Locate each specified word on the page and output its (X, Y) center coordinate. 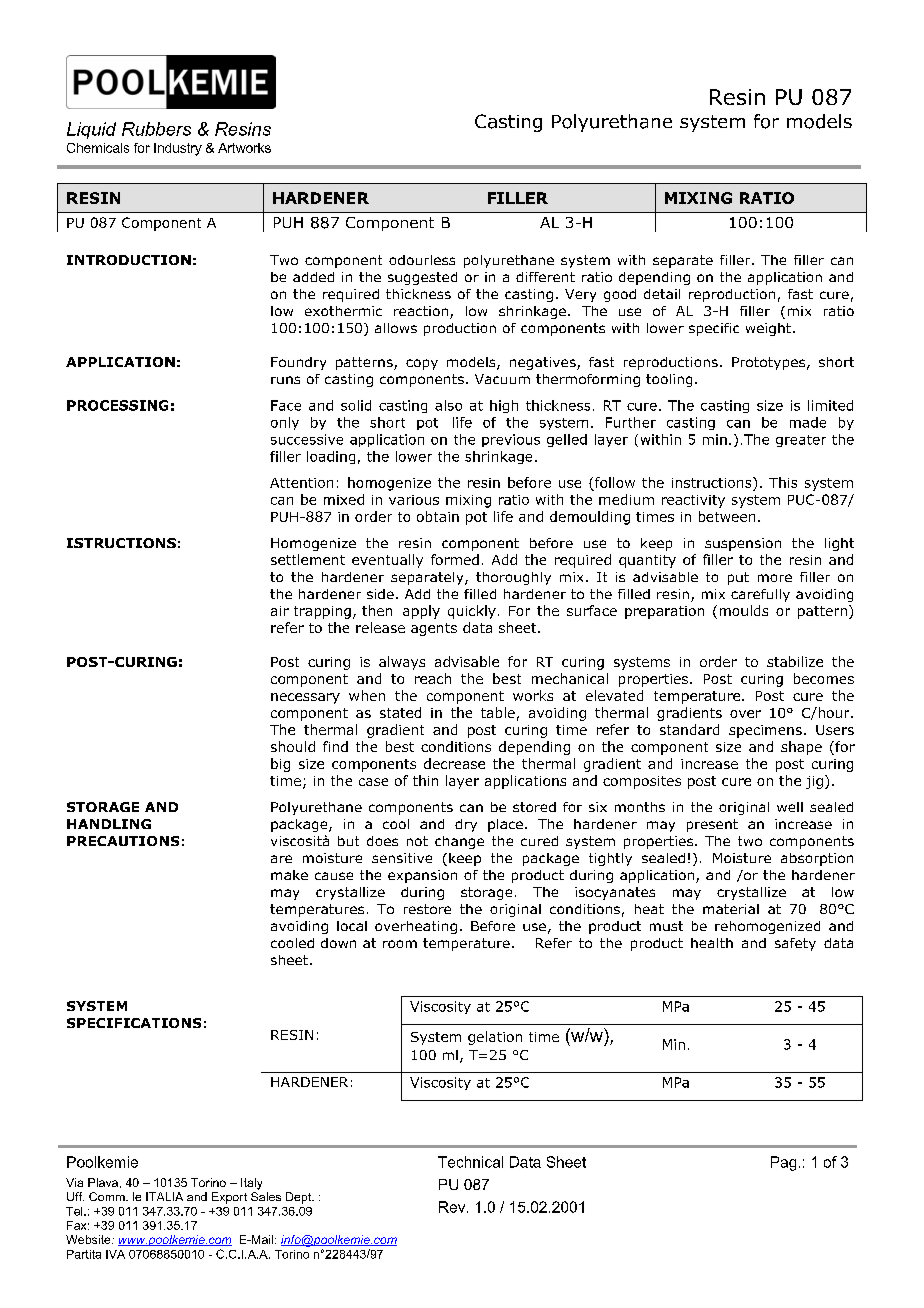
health (712, 943)
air (280, 611)
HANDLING (109, 824)
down (338, 943)
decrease (454, 763)
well (790, 807)
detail (662, 294)
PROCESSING (117, 405)
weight (768, 329)
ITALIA (164, 1196)
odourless (422, 260)
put (738, 578)
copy (422, 364)
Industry (178, 149)
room (400, 944)
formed (455, 559)
